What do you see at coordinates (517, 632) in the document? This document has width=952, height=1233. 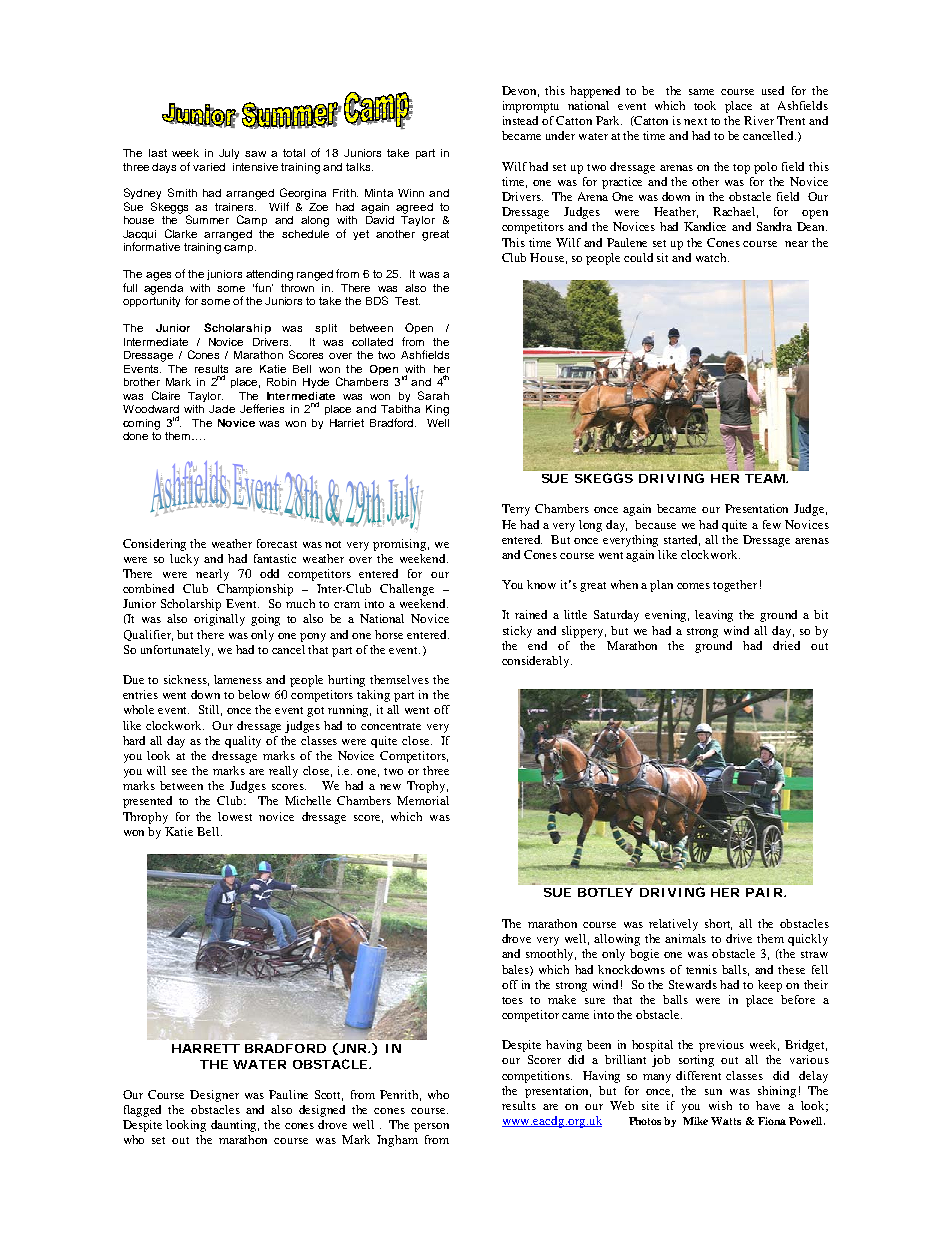 I see `sticky` at bounding box center [517, 632].
